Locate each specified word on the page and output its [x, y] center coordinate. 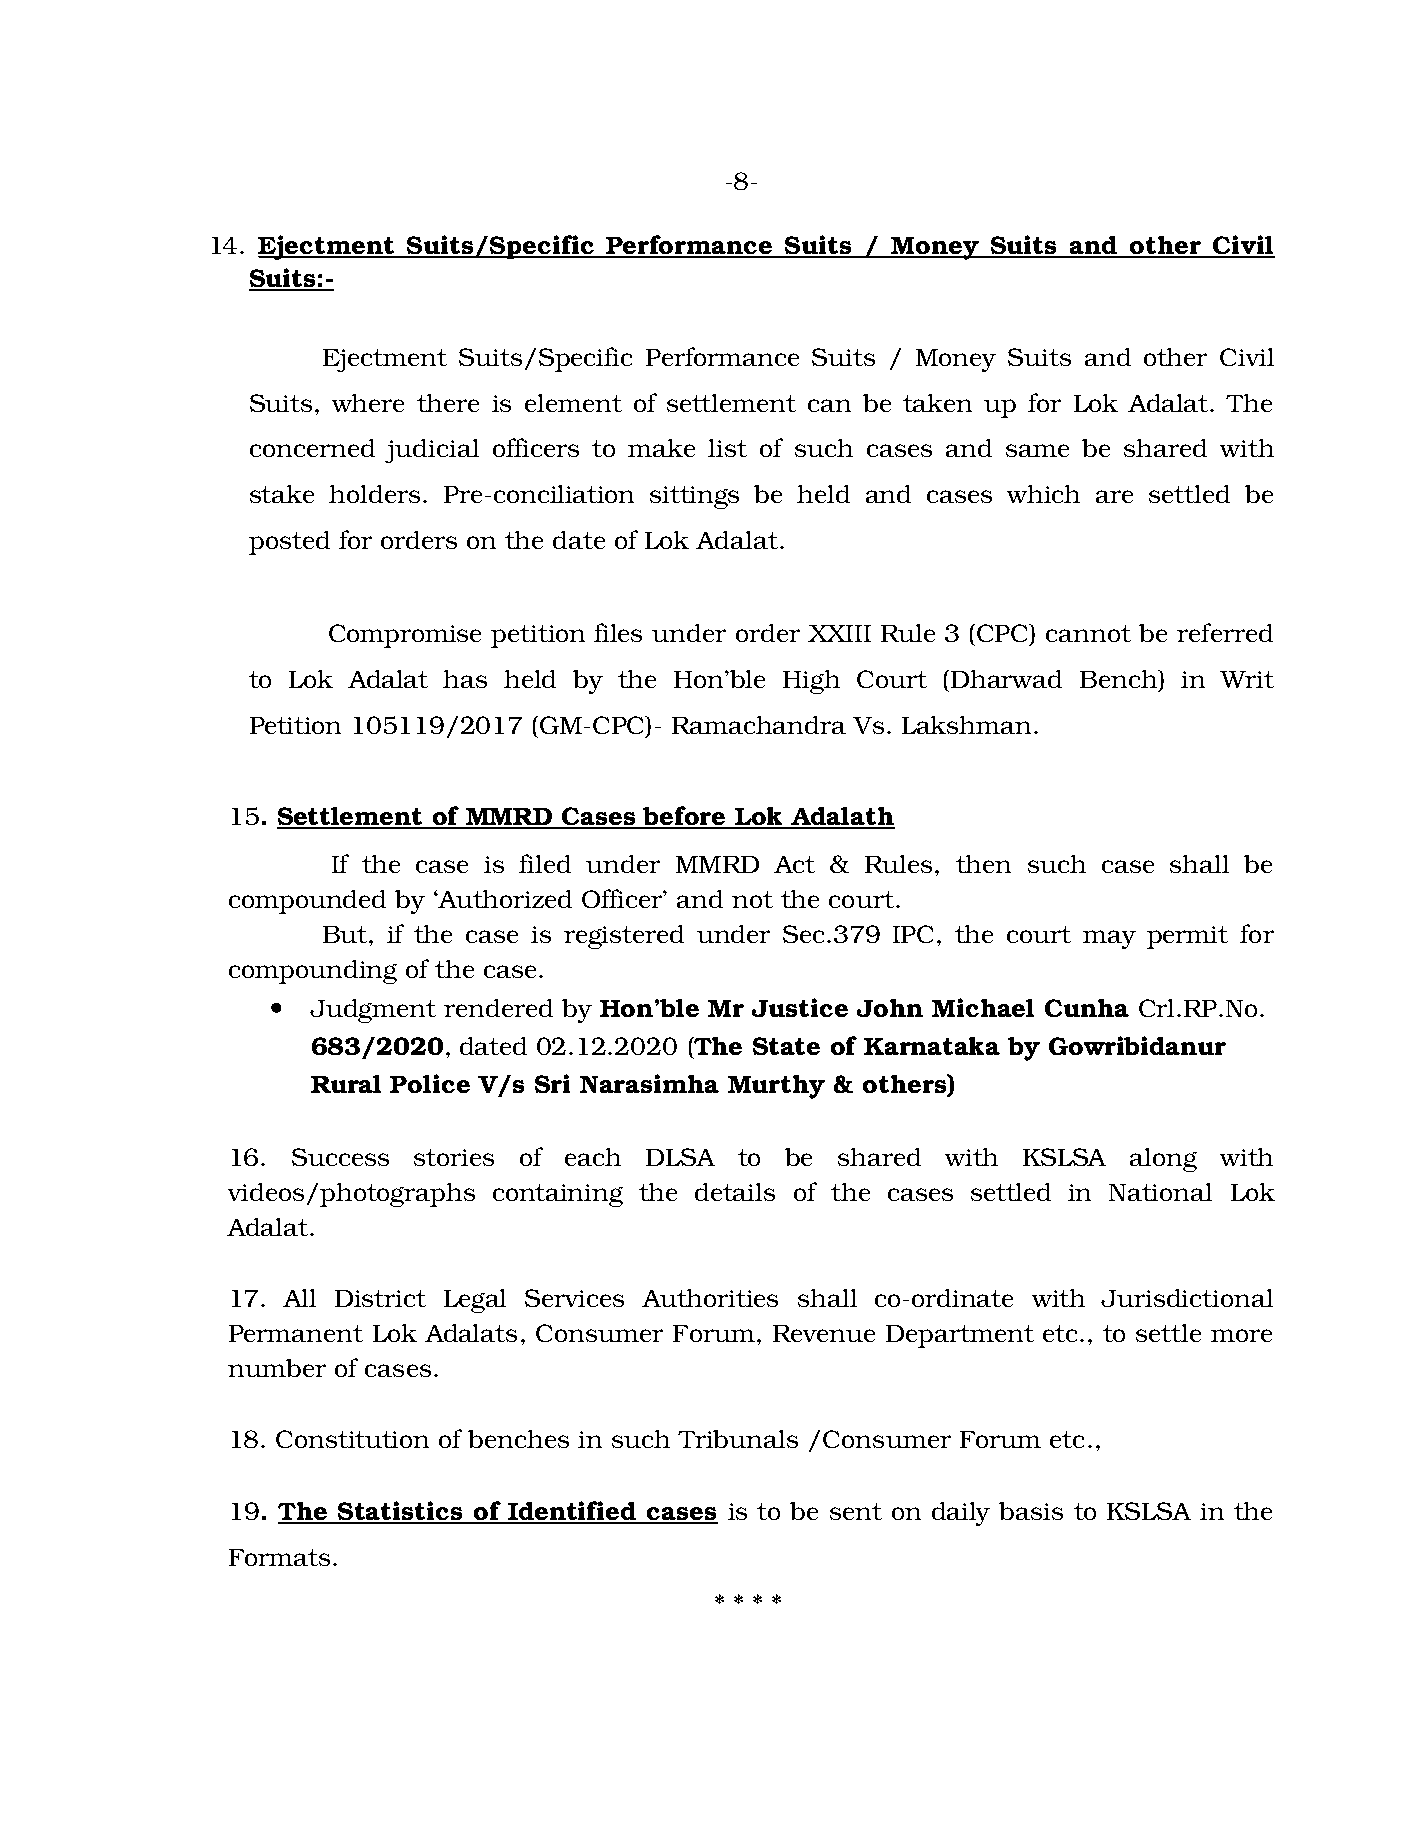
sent [856, 1511]
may [1109, 939]
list [727, 448]
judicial [432, 451]
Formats [279, 1557]
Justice [800, 1007]
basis [1031, 1511]
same [1037, 450]
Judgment [373, 1011]
